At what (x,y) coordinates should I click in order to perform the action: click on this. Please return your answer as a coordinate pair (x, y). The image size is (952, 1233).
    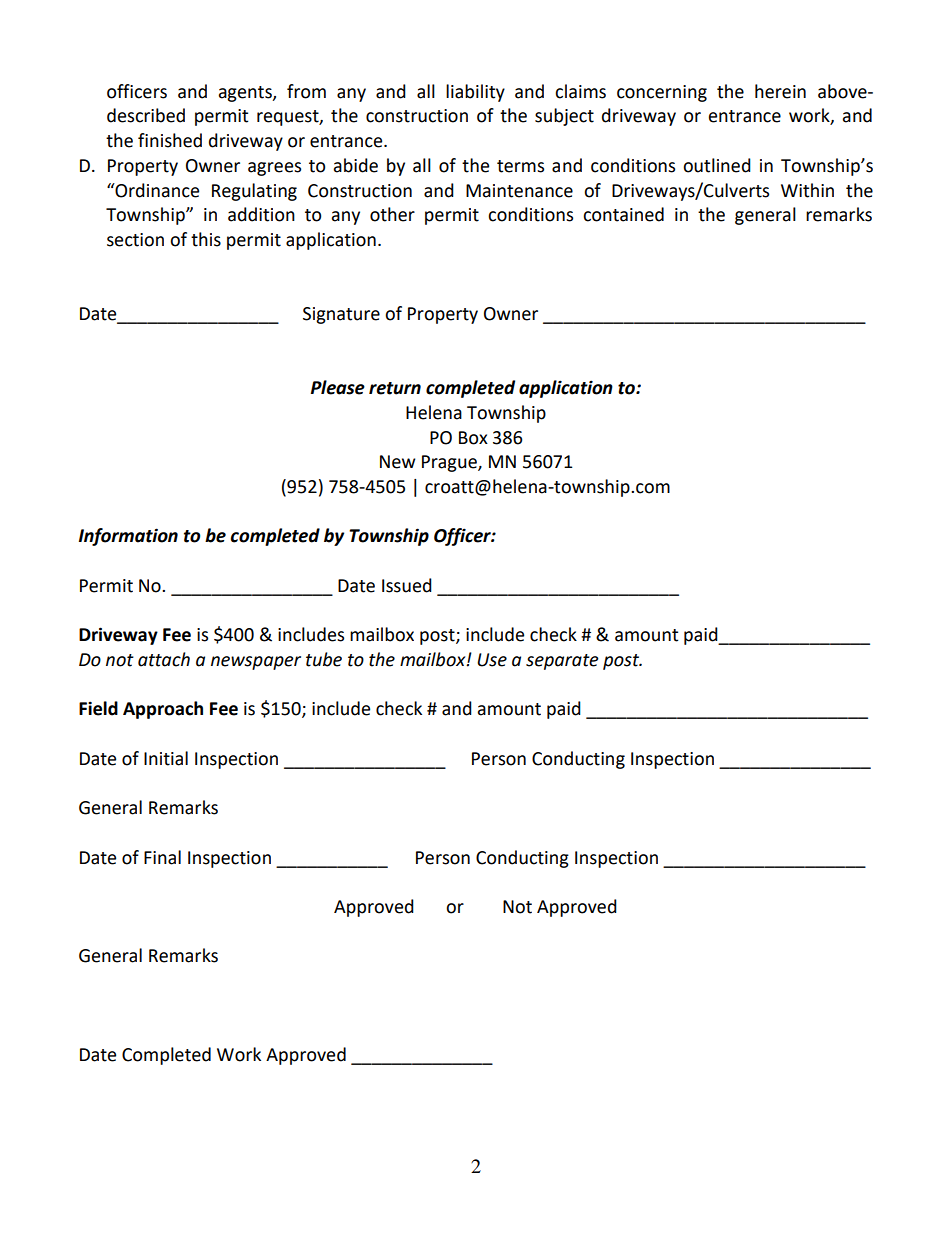
    Looking at the image, I should click on (206, 239).
